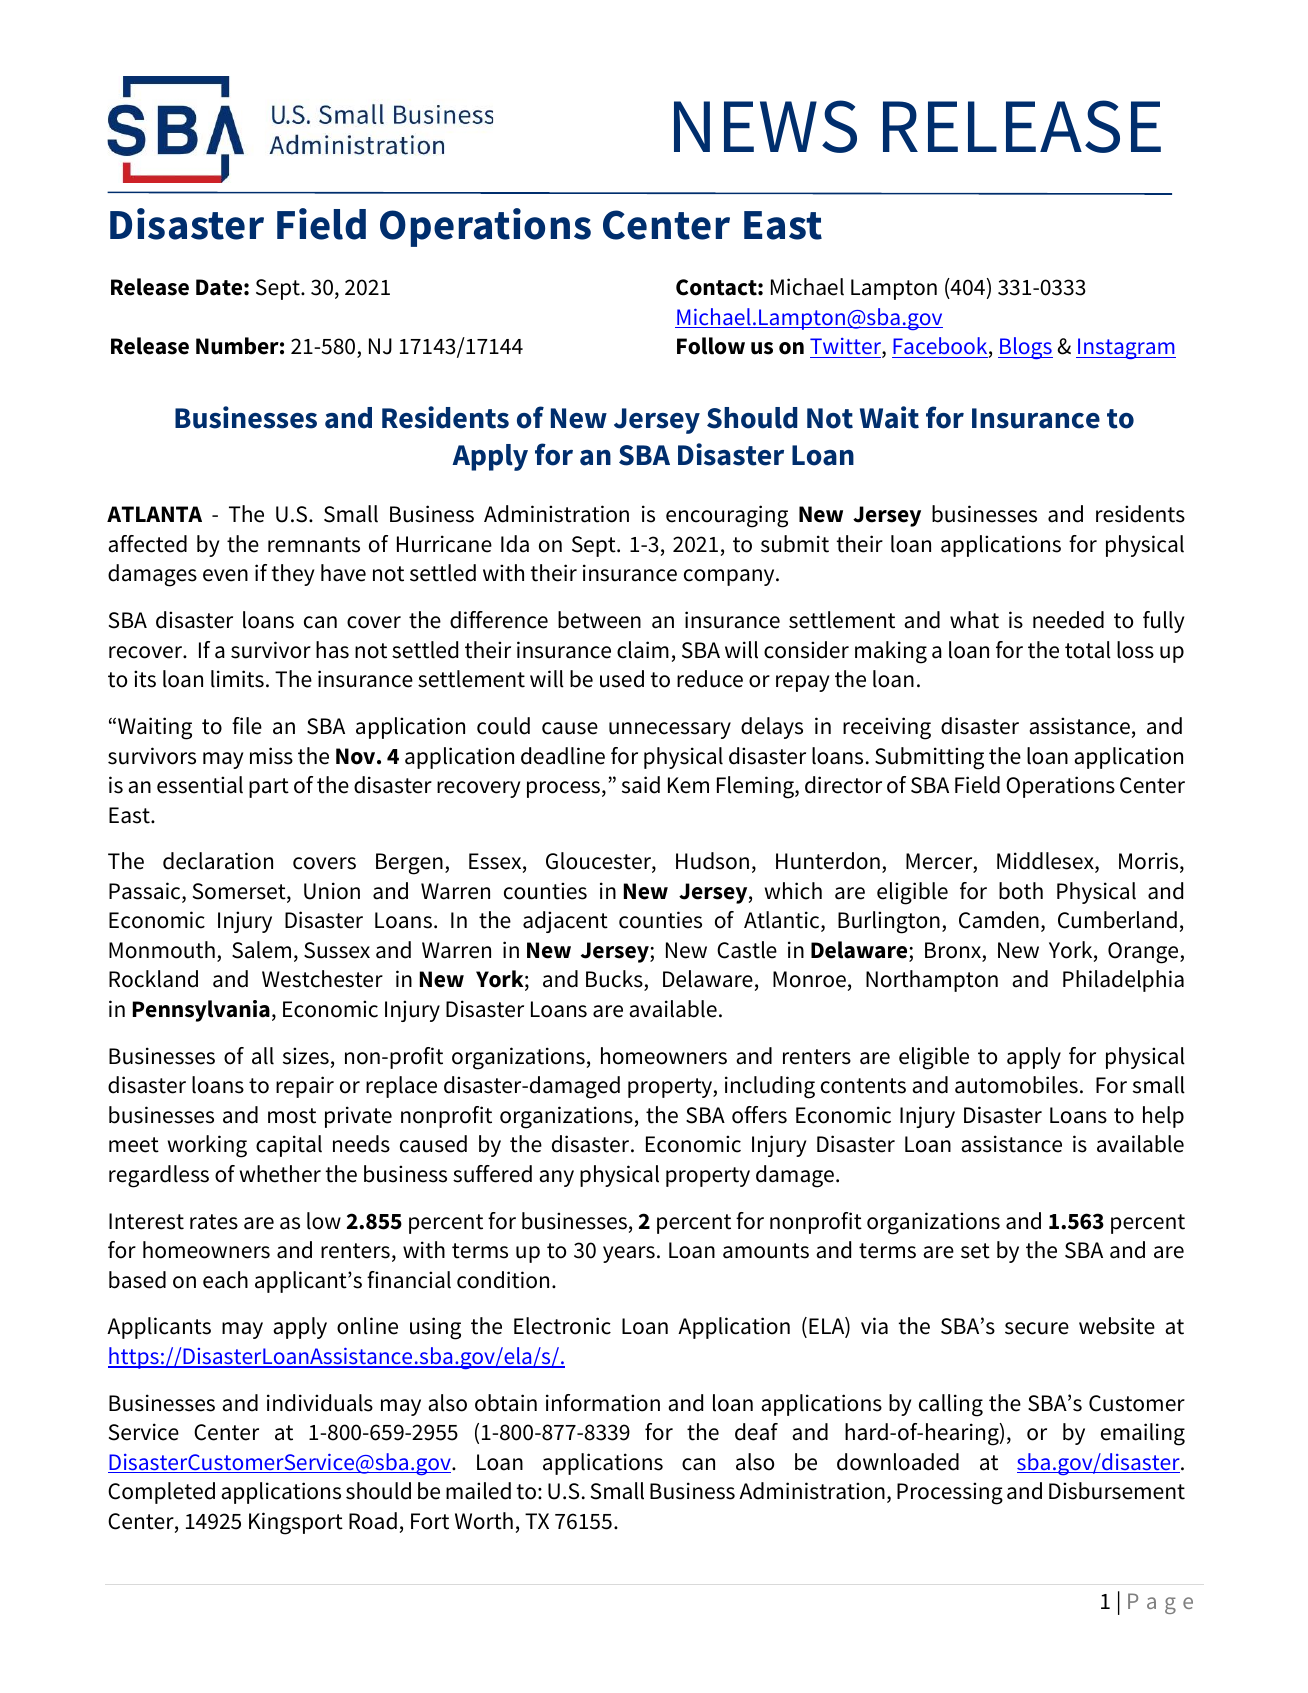  Describe the element at coordinates (711, 346) in the page. I see `Follow` at that location.
